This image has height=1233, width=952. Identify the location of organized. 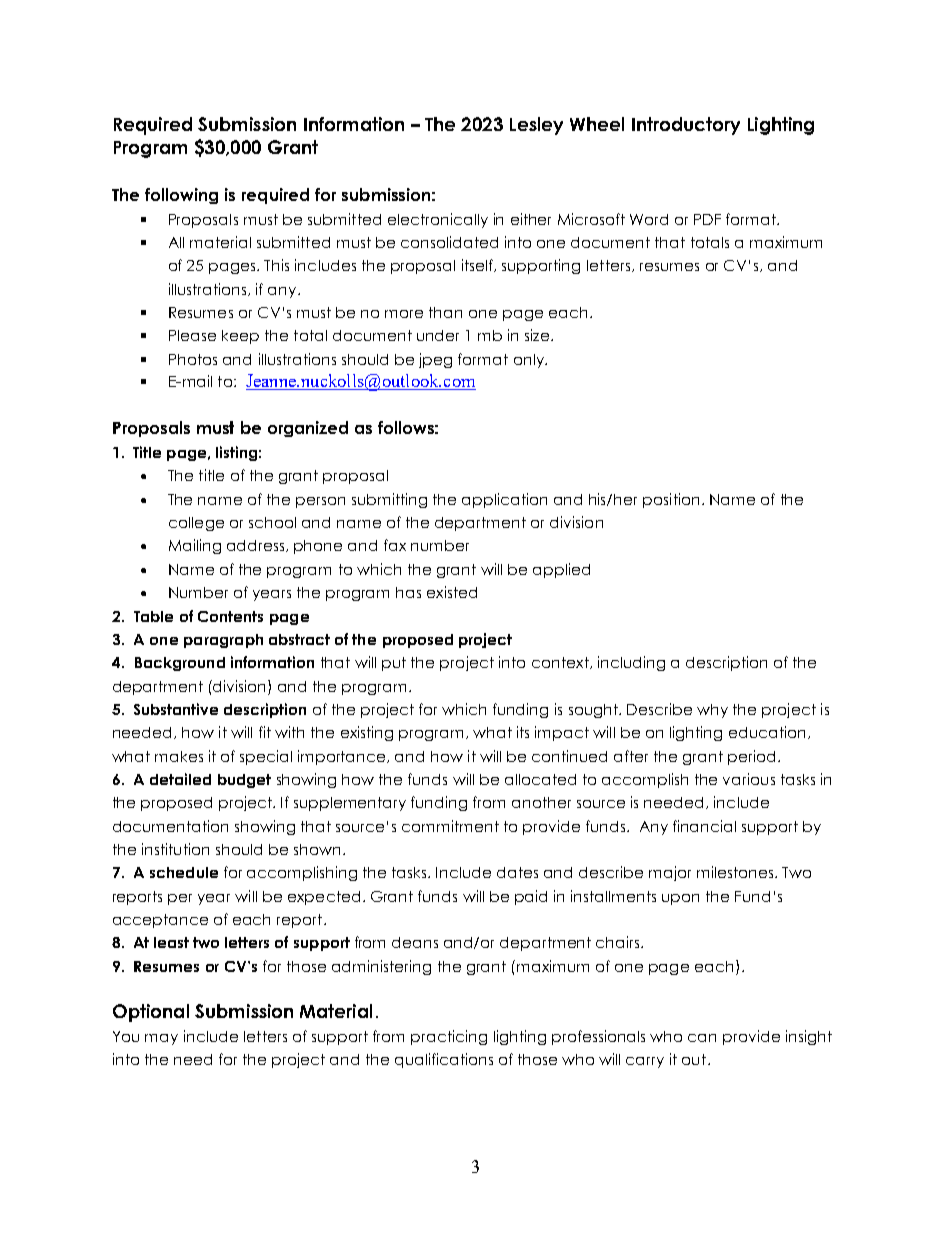
(308, 429).
